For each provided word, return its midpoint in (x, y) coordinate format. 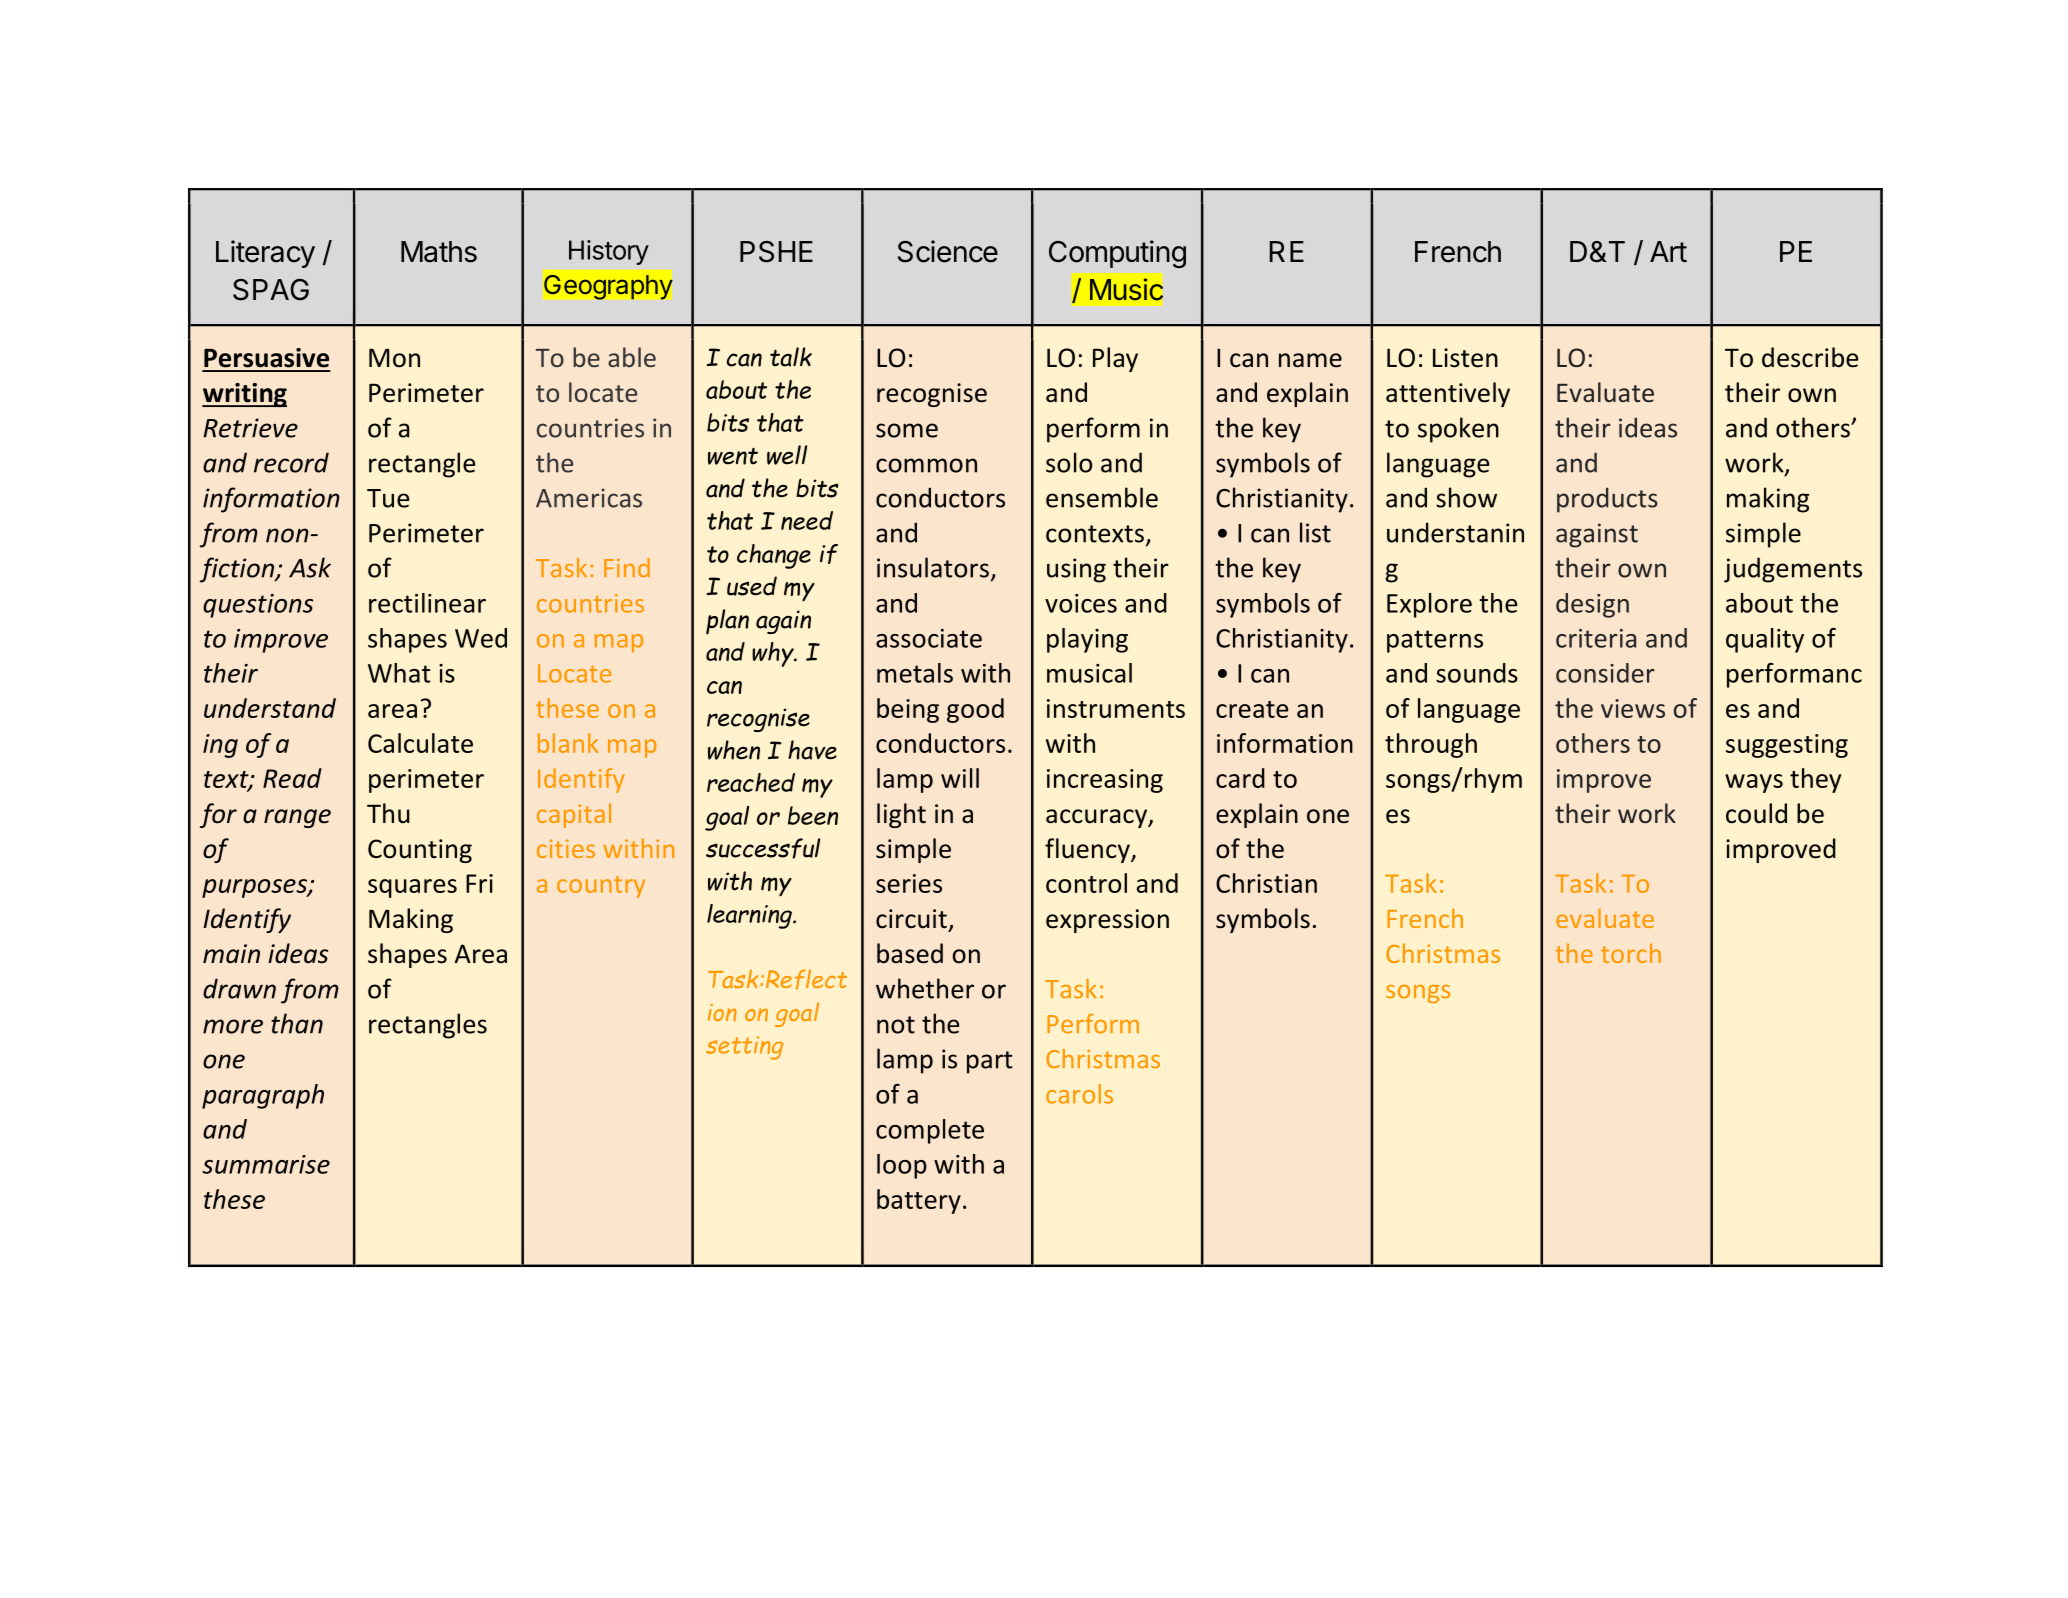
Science (948, 251)
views (1633, 708)
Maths (439, 252)
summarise (266, 1164)
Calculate (420, 743)
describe (1810, 357)
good (975, 710)
